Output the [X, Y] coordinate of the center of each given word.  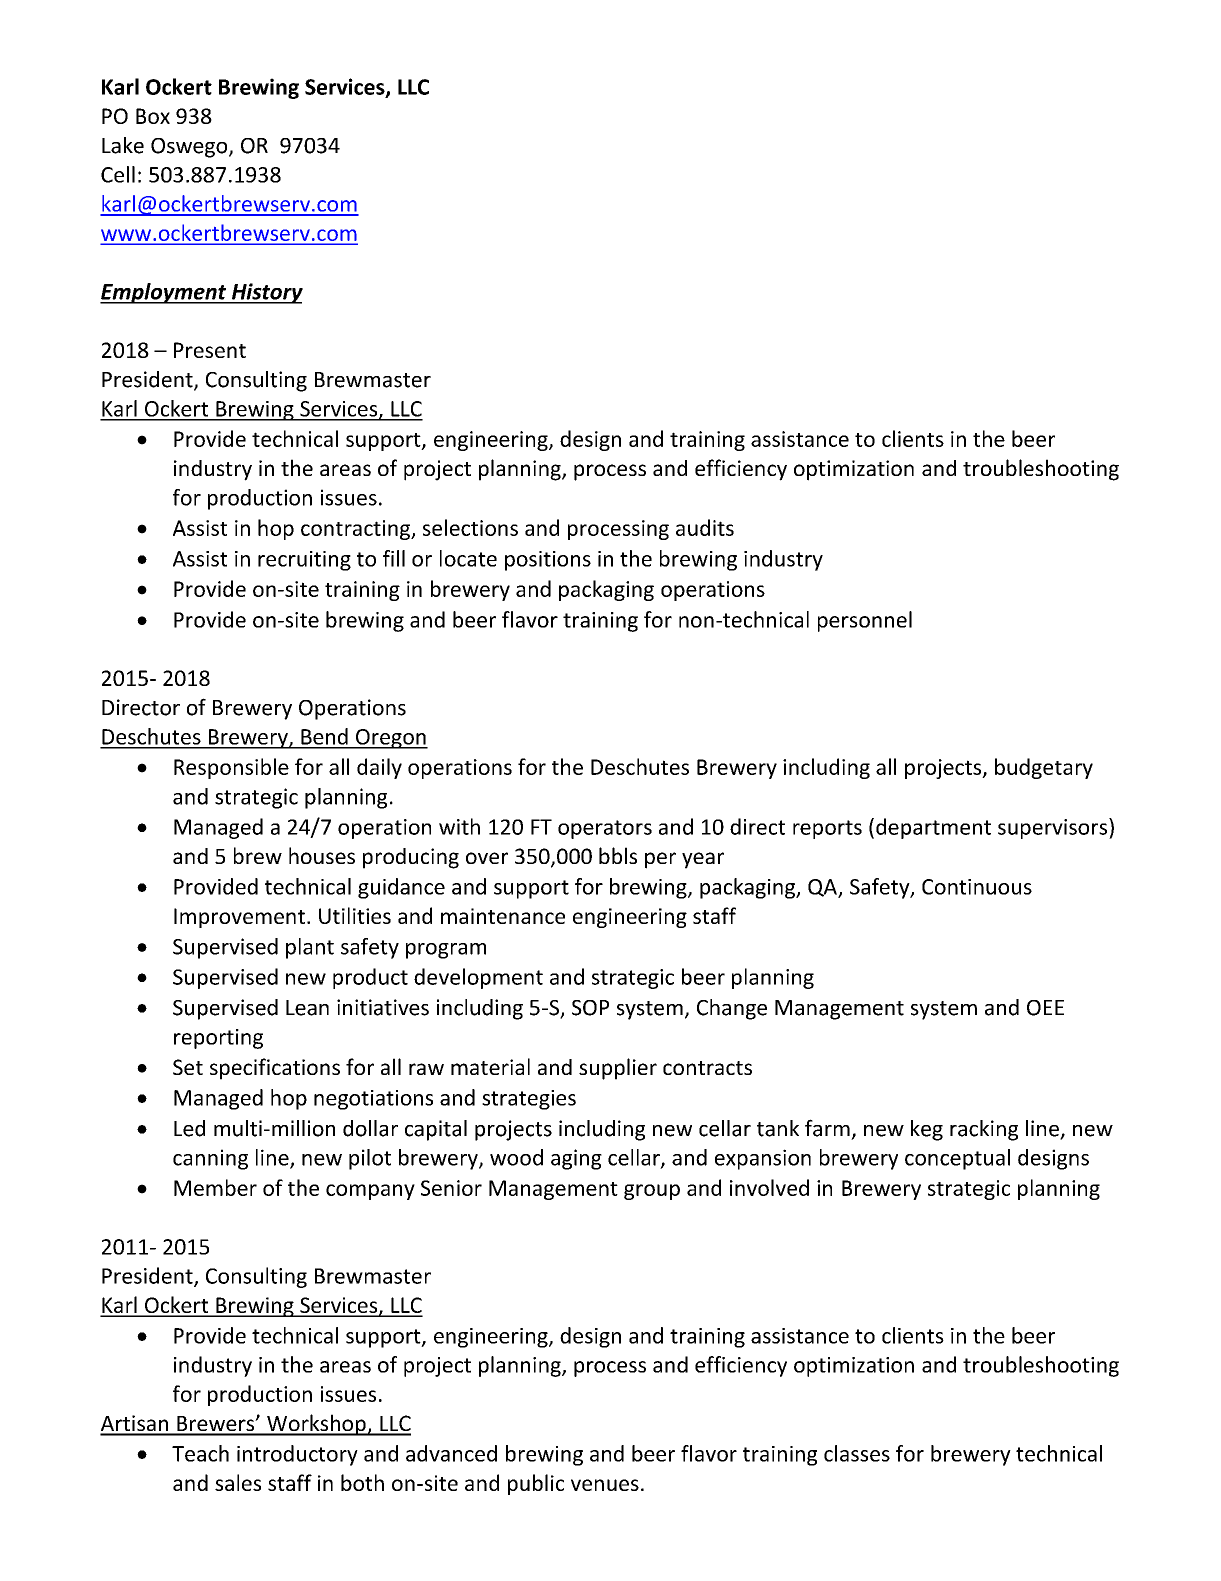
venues [605, 1485]
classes [857, 1453]
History [266, 293]
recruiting [304, 561]
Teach [200, 1453]
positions [548, 561]
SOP [590, 1008]
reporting [218, 1039]
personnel [865, 621]
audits [705, 527]
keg [927, 1130]
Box [153, 116]
